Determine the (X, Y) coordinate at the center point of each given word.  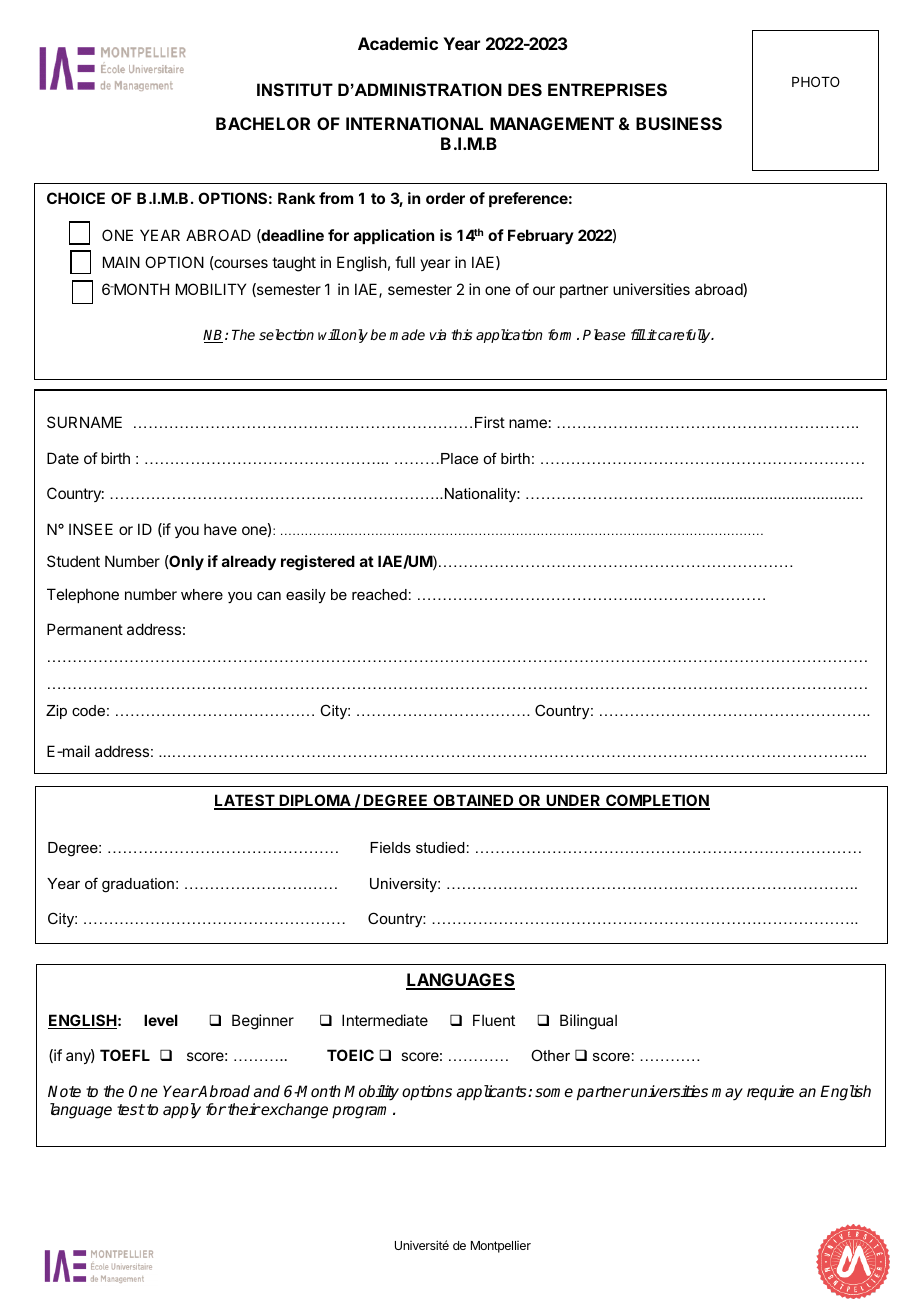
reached (379, 594)
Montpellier (501, 1247)
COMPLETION (657, 801)
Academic (398, 43)
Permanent (85, 629)
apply (182, 1111)
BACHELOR (263, 123)
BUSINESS (679, 123)
